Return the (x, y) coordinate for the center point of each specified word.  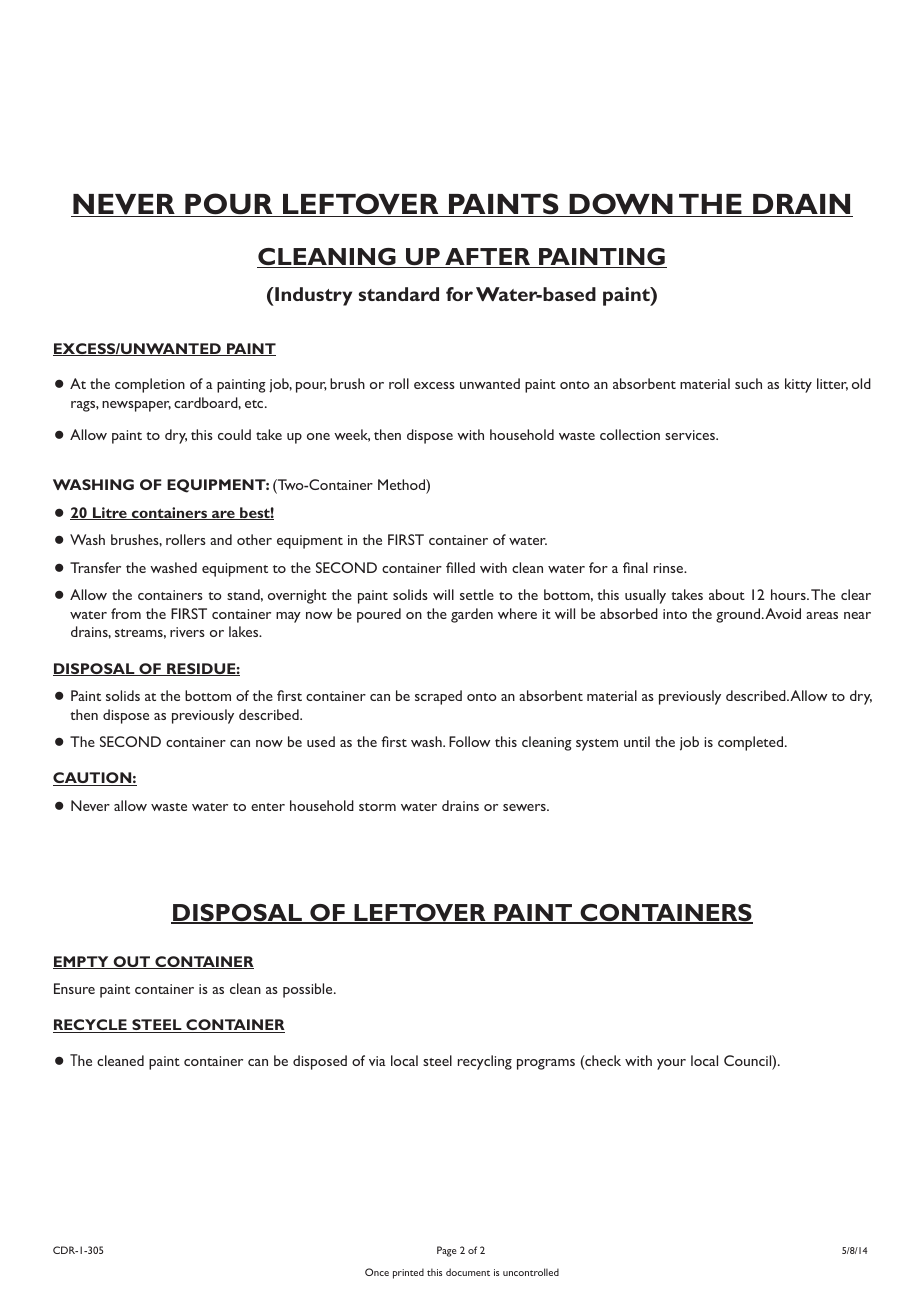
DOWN (621, 205)
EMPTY (82, 962)
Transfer (95, 567)
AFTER (488, 258)
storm (377, 807)
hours (789, 594)
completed (752, 743)
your (671, 1064)
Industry (312, 296)
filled (460, 567)
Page (446, 1251)
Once (377, 1272)
